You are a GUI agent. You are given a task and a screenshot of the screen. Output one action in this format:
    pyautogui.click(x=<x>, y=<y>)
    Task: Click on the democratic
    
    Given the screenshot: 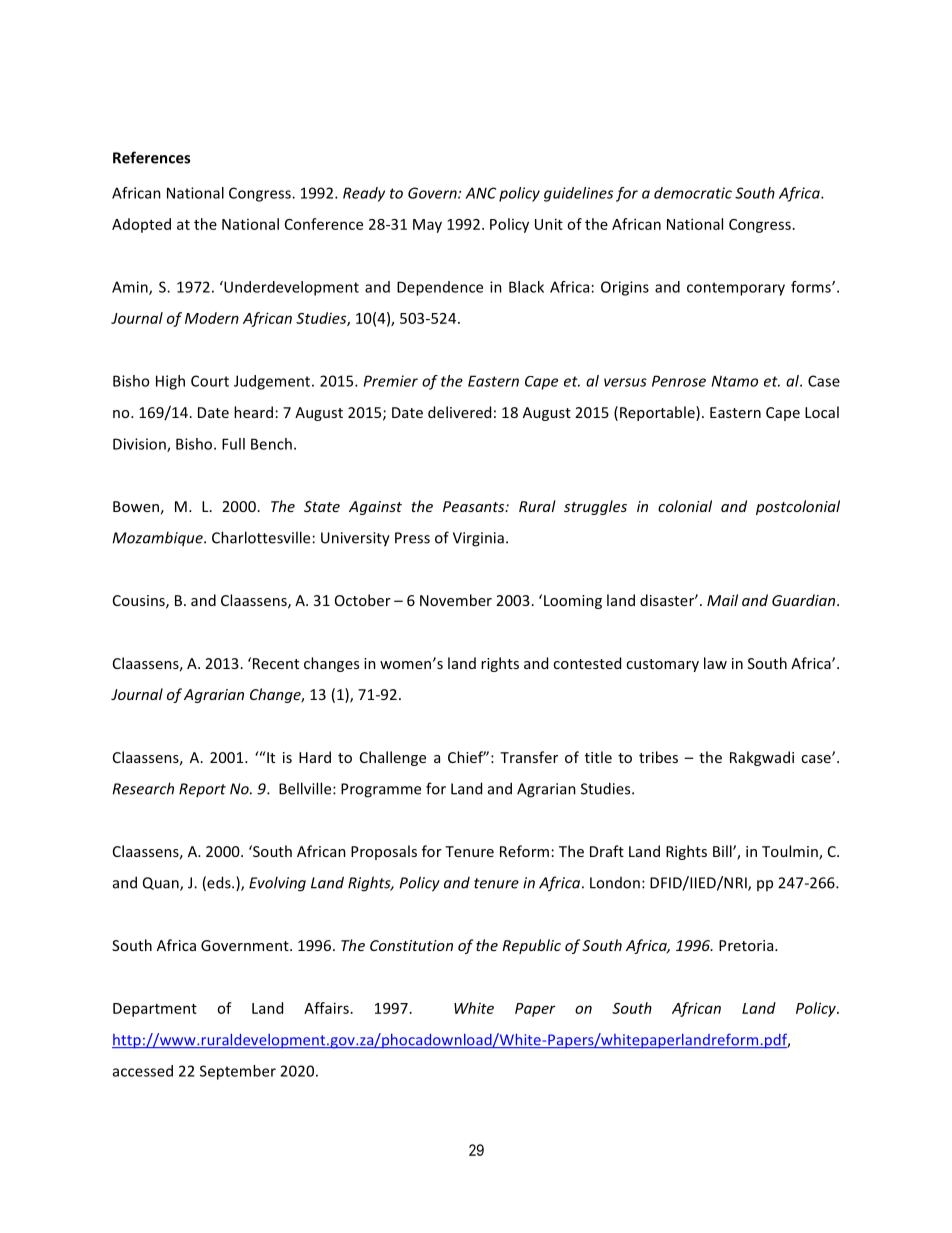 What is the action you would take?
    pyautogui.click(x=693, y=193)
